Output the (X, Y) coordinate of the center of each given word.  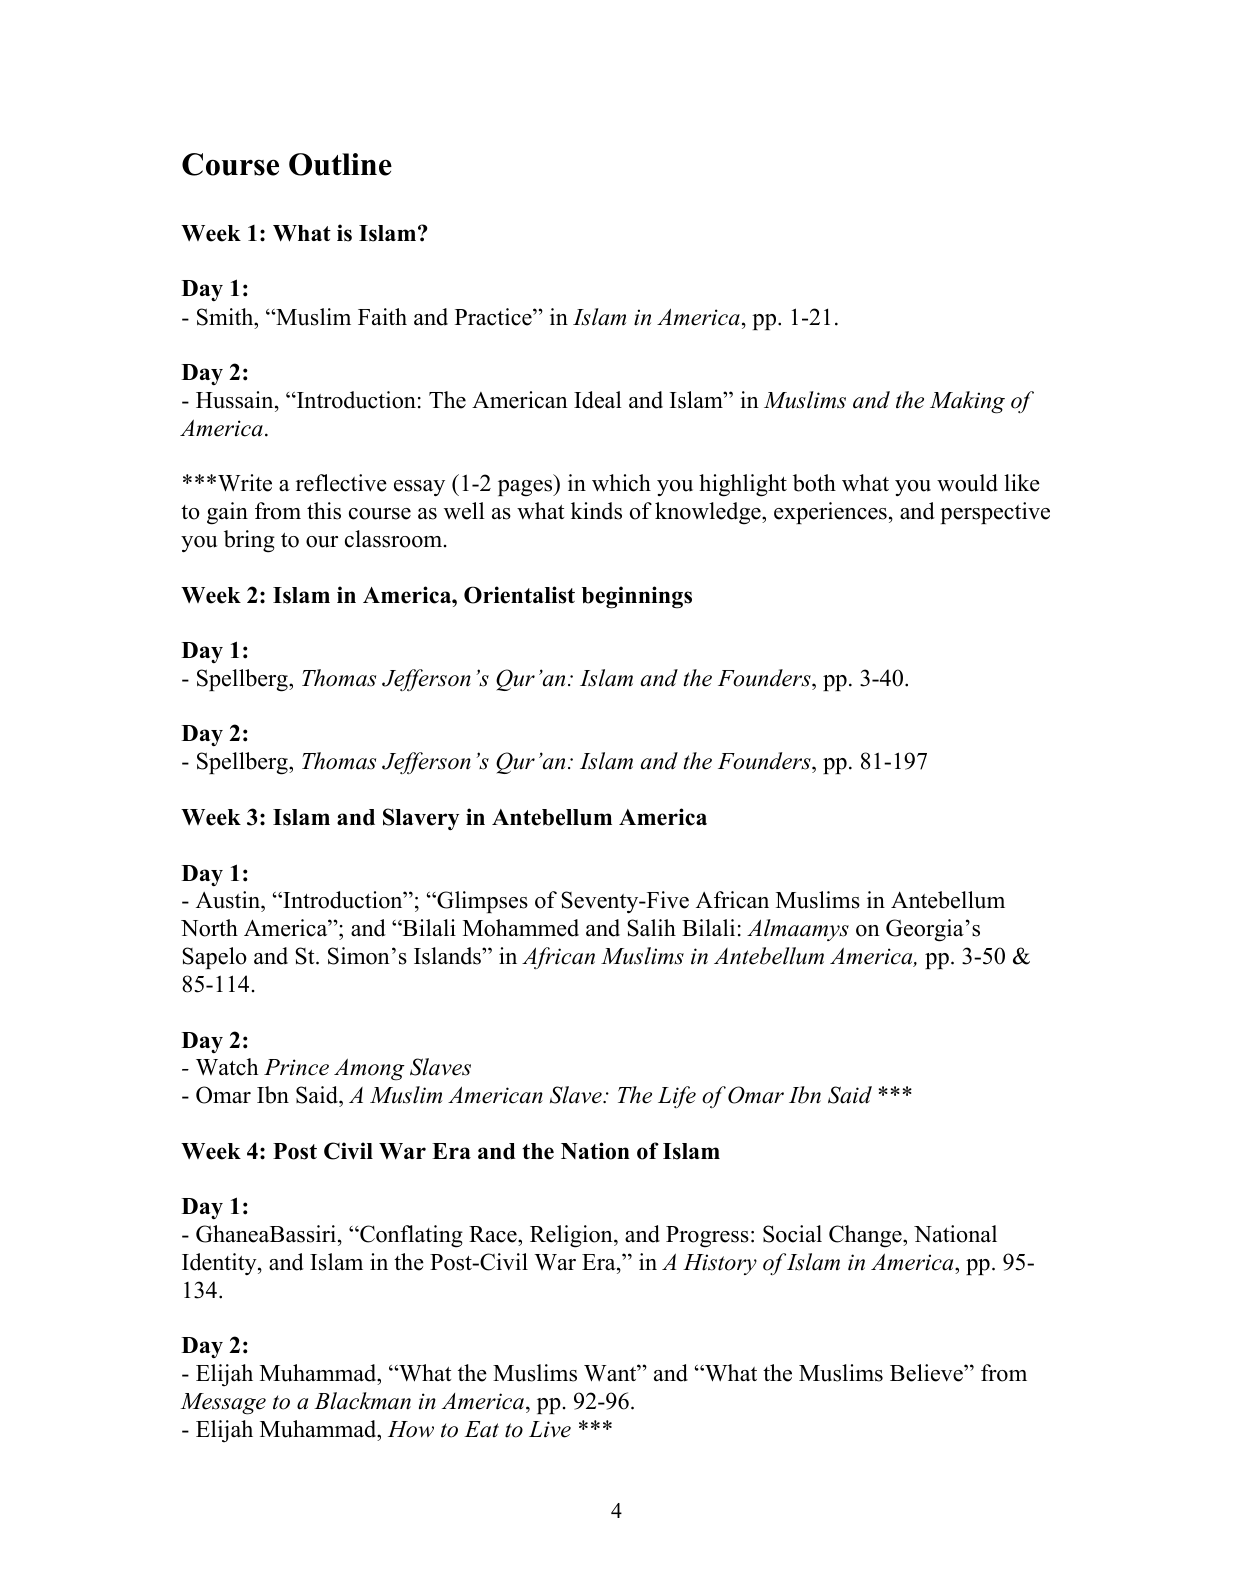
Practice (494, 317)
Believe (927, 1373)
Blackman (362, 1401)
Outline (340, 164)
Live (550, 1429)
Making (967, 402)
